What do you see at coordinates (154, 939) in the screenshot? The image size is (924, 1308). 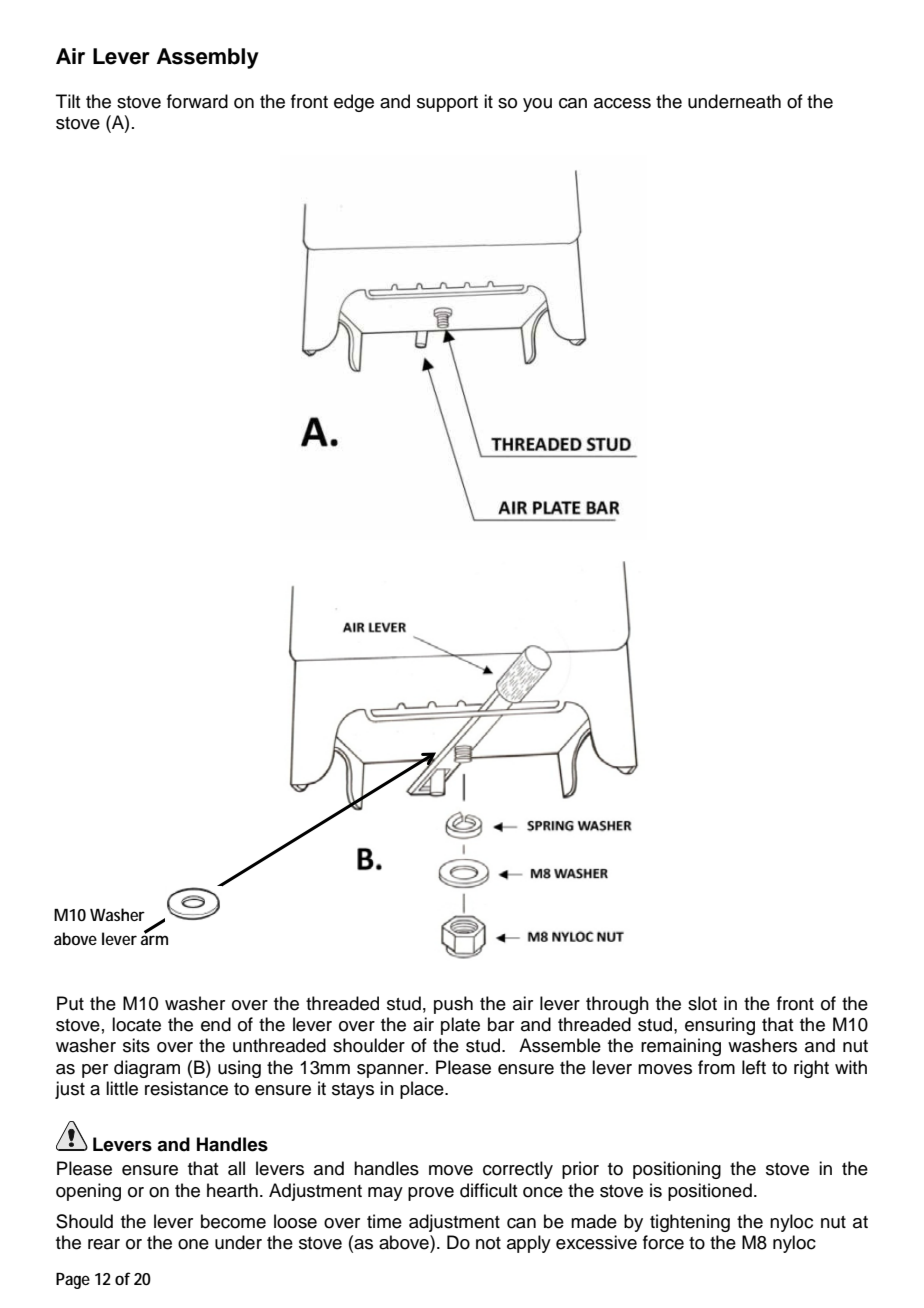 I see `arm` at bounding box center [154, 939].
